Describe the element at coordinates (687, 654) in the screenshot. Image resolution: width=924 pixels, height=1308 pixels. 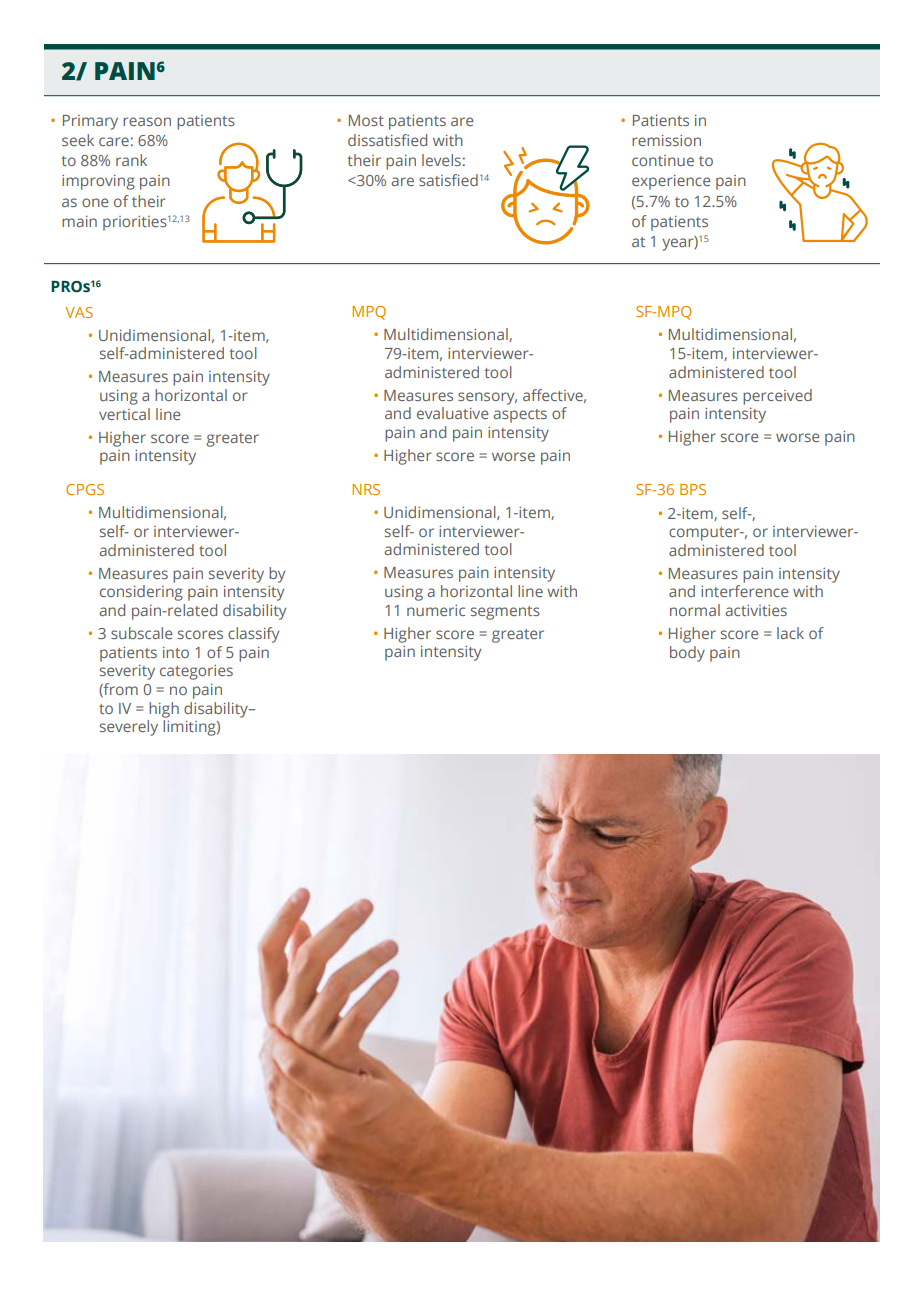
I see `body` at that location.
